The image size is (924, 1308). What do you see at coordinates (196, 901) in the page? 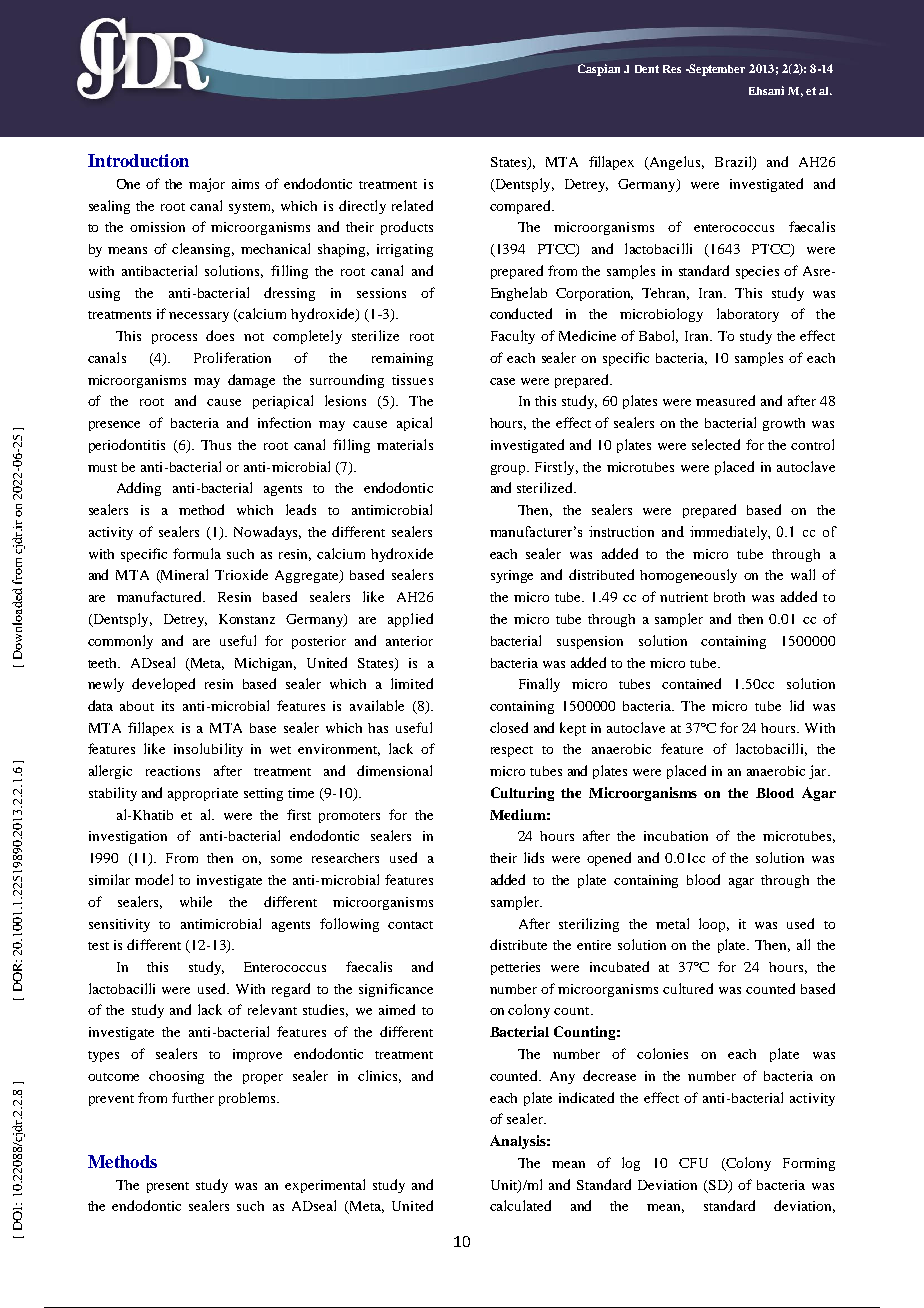
I see `while` at bounding box center [196, 901].
